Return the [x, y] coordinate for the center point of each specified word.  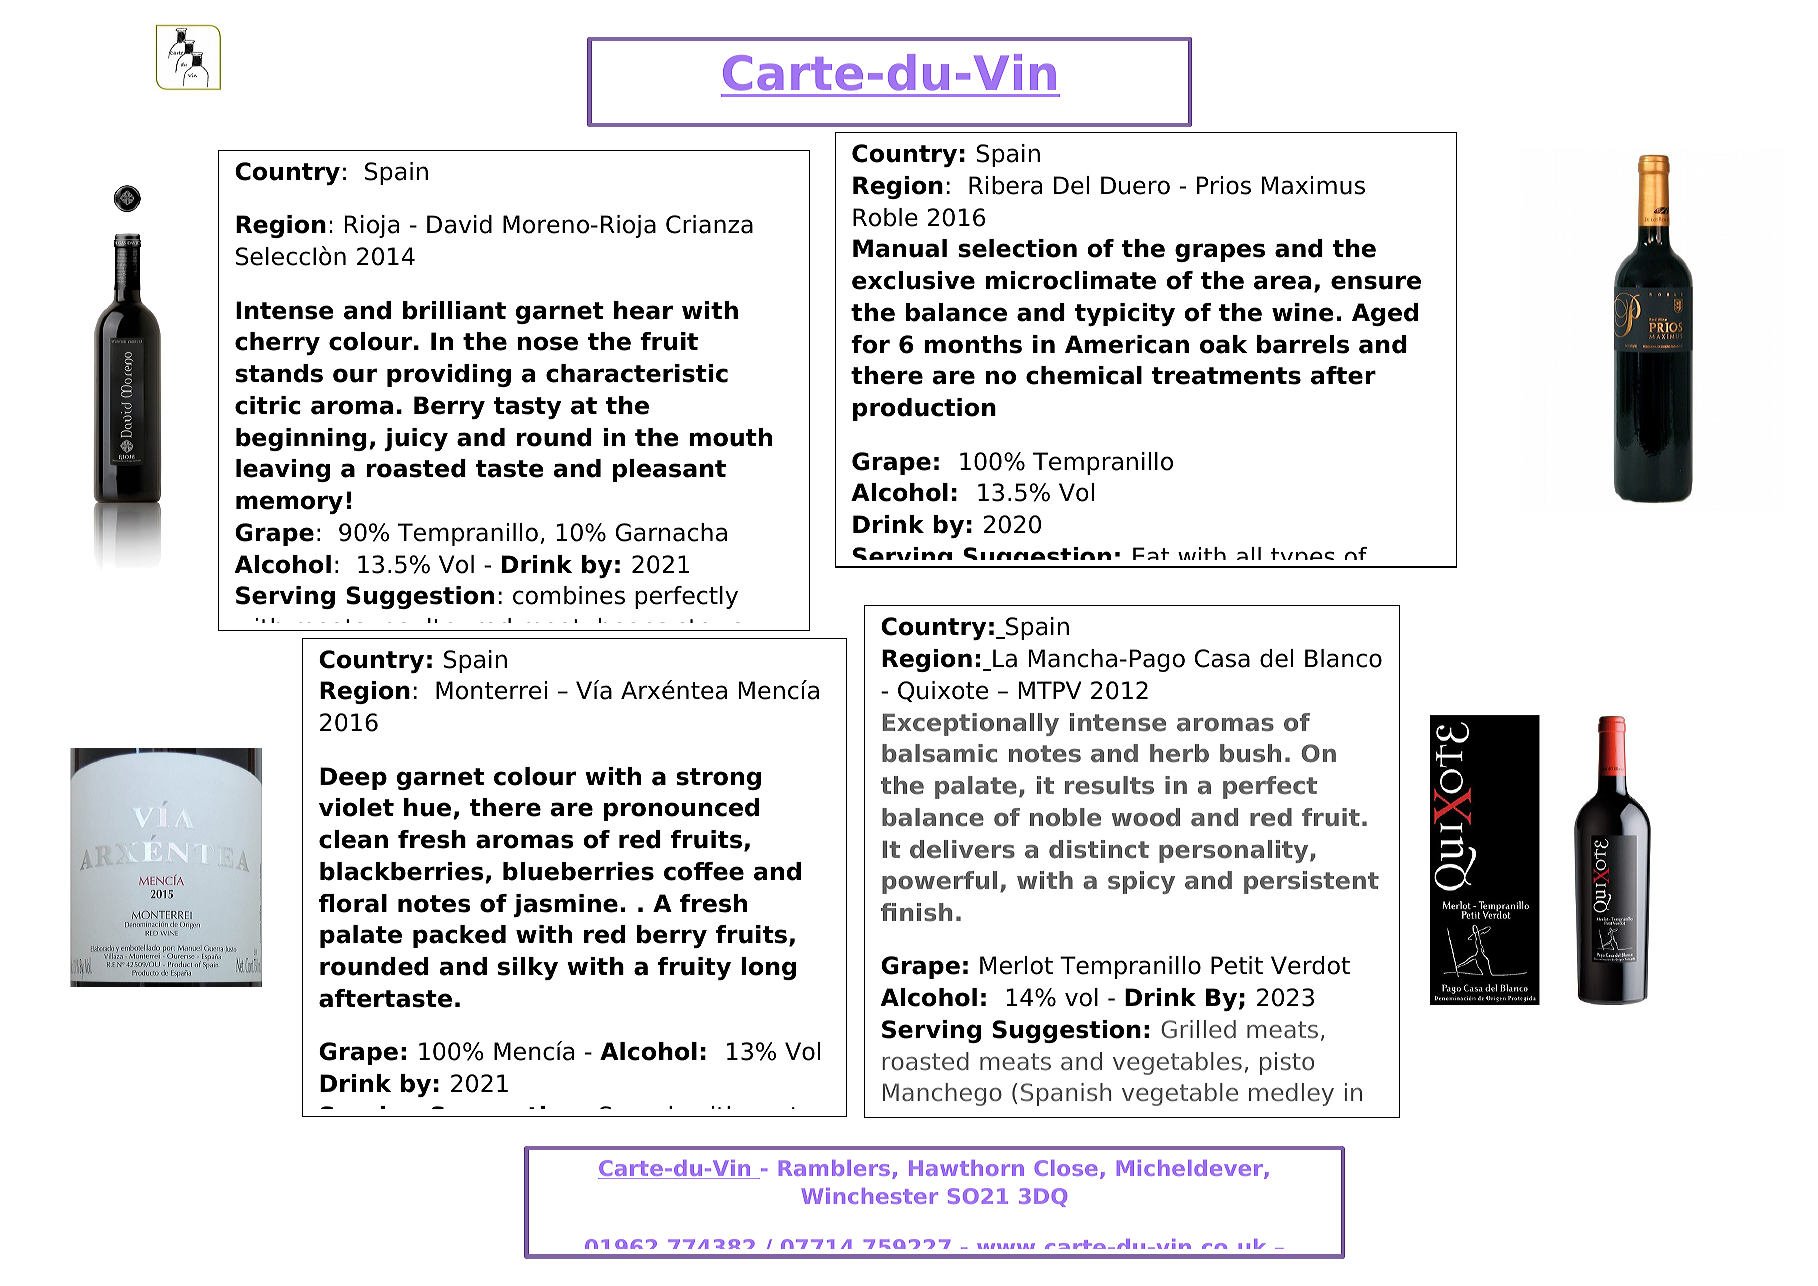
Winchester [870, 1196]
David [459, 224]
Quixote [943, 691]
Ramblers [834, 1168]
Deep [353, 778]
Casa [1222, 658]
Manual [900, 248]
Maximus [1313, 185]
